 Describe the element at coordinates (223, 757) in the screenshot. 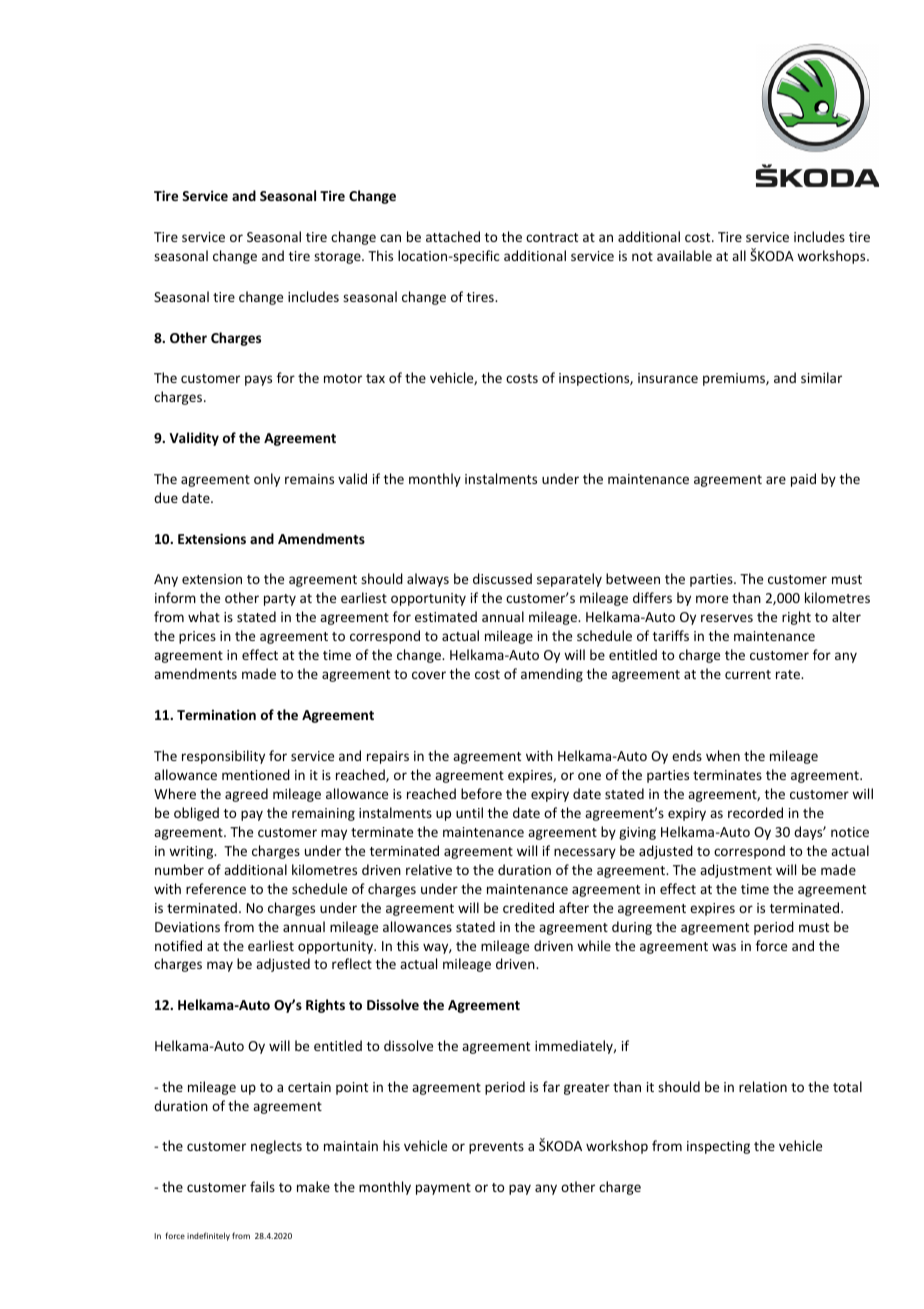

I see `responsibility` at that location.
